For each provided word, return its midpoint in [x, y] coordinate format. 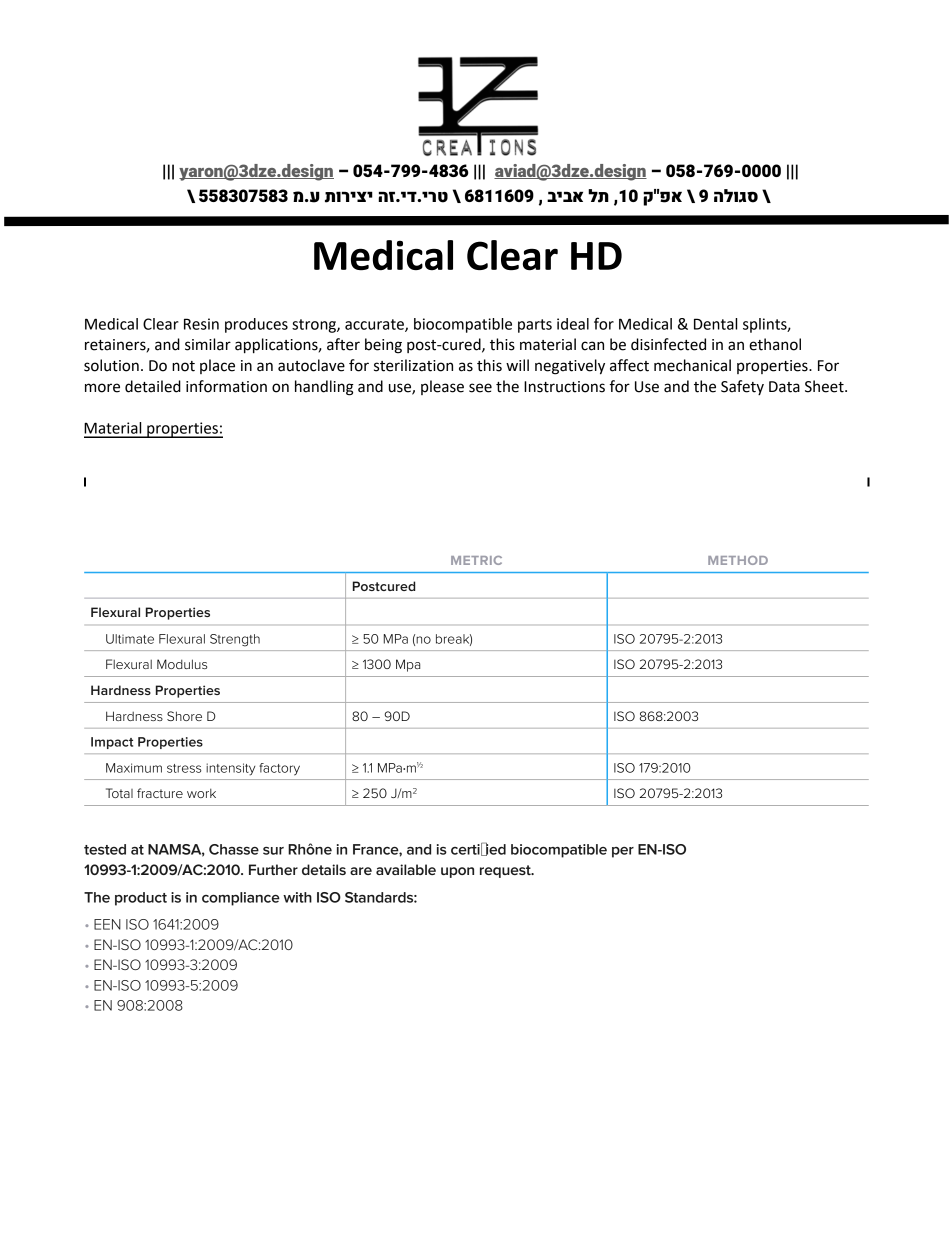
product [141, 899]
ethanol [775, 344]
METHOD [738, 560]
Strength [235, 640]
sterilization [413, 365]
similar [208, 344]
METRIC [476, 560]
